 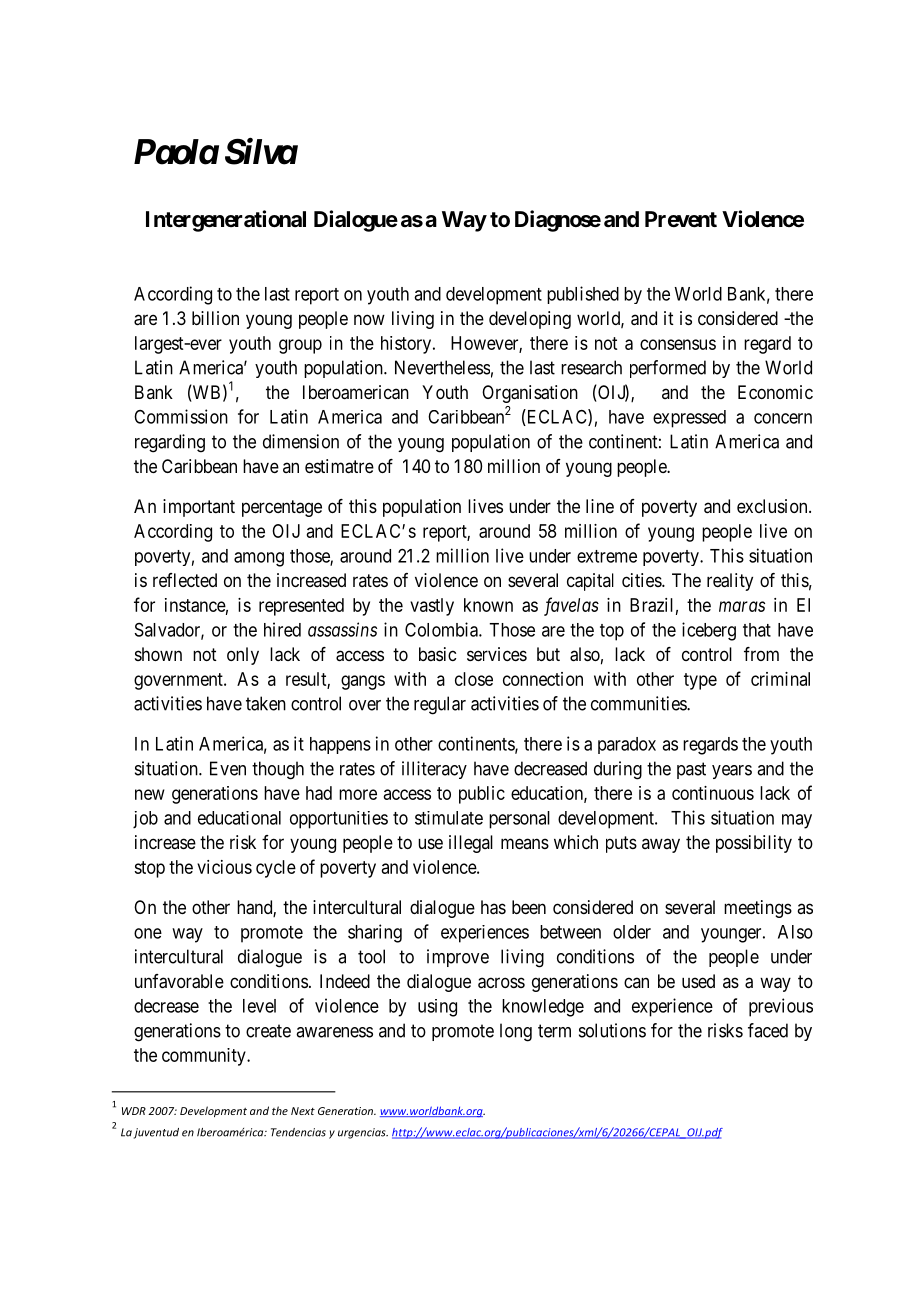 What do you see at coordinates (678, 344) in the image?
I see `consensus` at bounding box center [678, 344].
